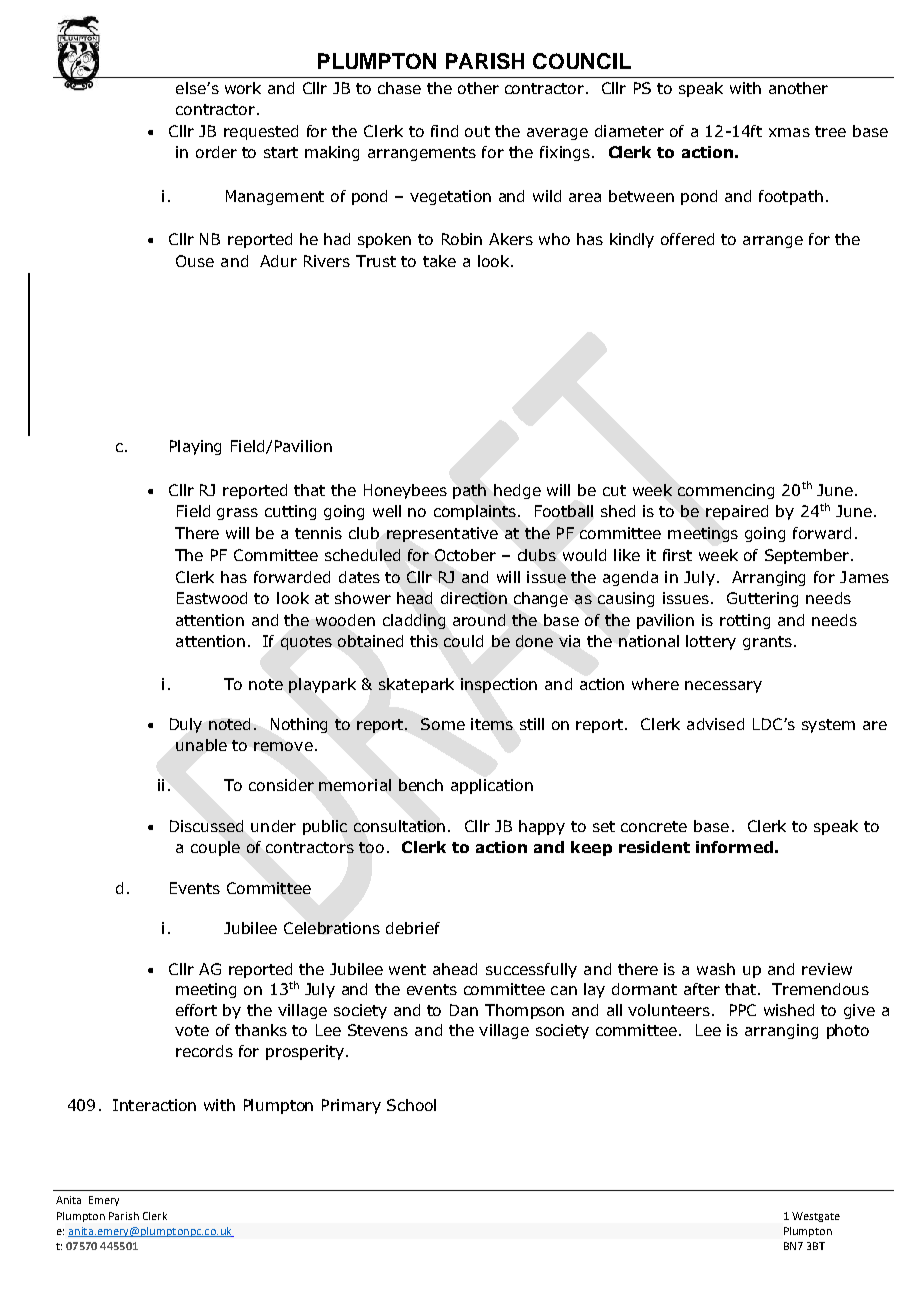 This screenshot has width=924, height=1308. I want to click on average, so click(557, 134).
